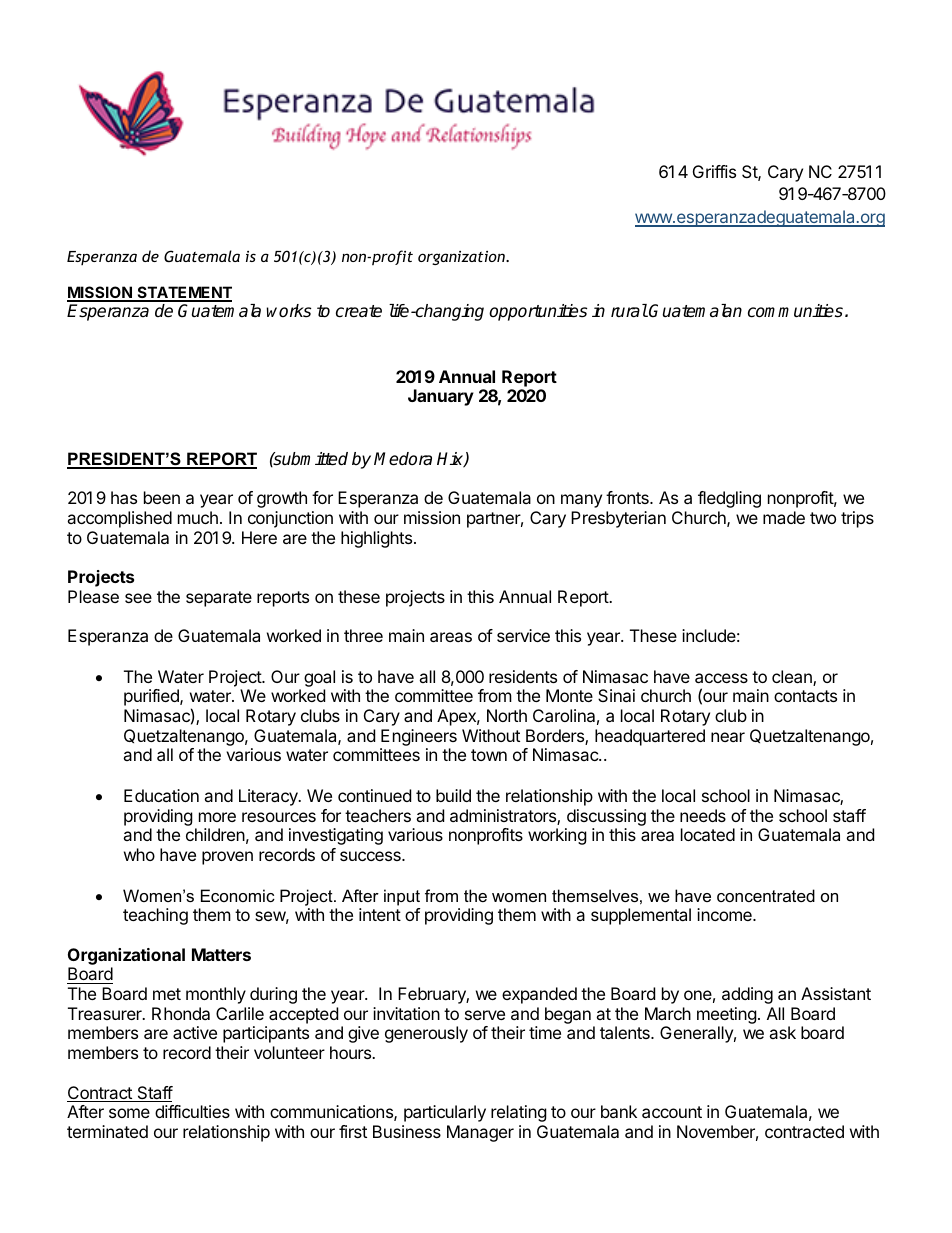 The height and width of the screenshot is (1233, 952). I want to click on contacts, so click(805, 696).
